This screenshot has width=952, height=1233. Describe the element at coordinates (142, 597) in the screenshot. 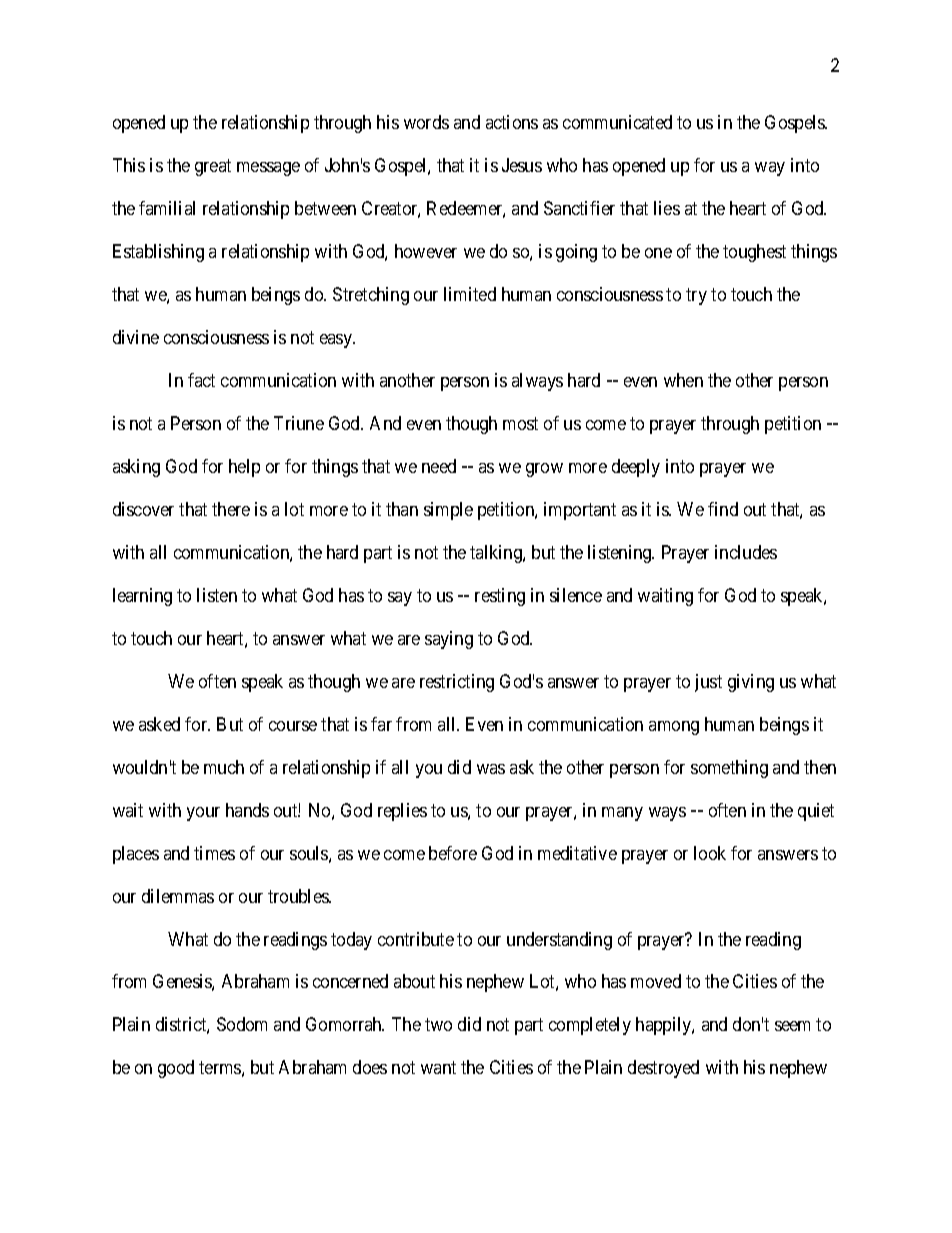

I see `learning` at that location.
